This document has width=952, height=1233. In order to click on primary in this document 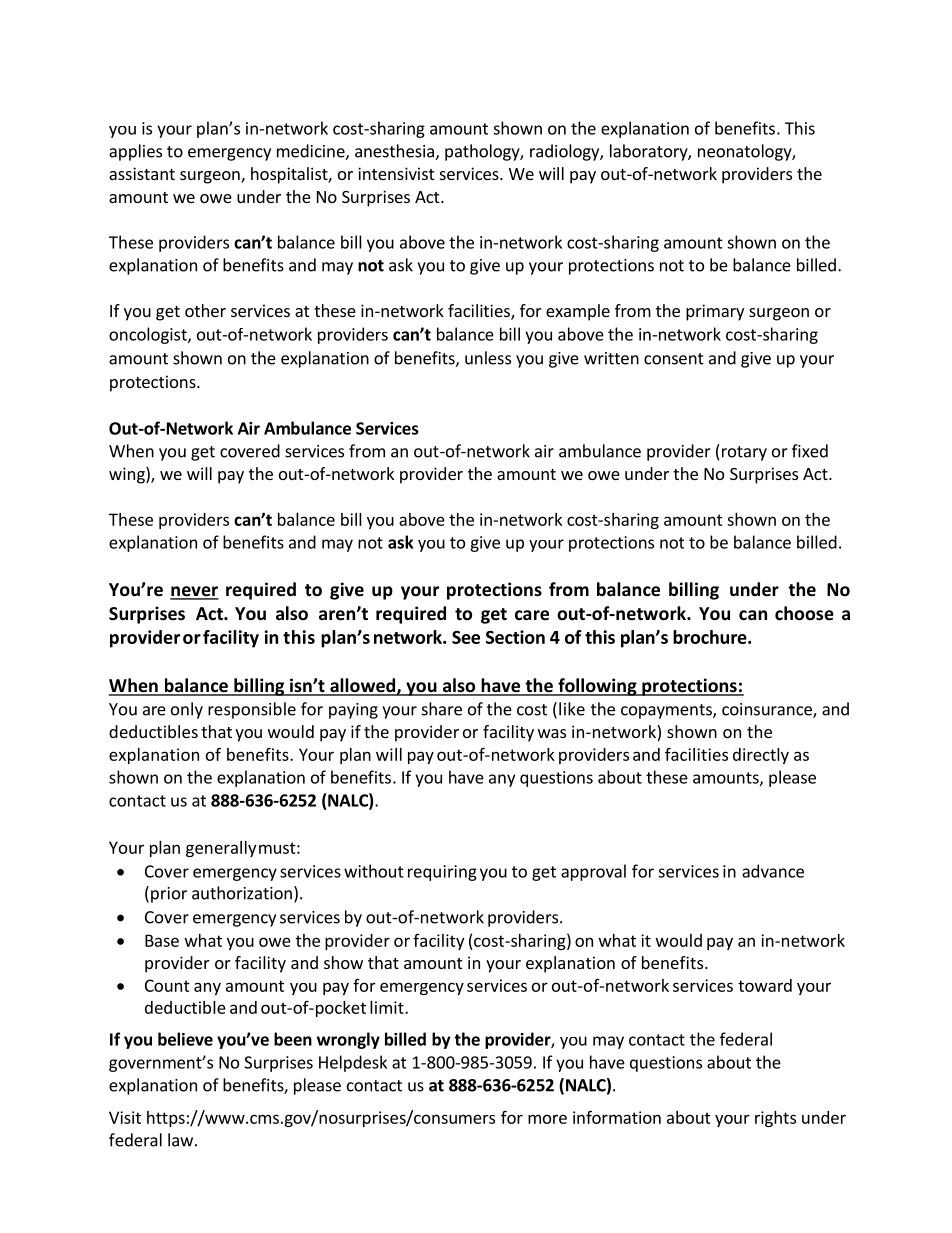, I will do `click(715, 312)`.
